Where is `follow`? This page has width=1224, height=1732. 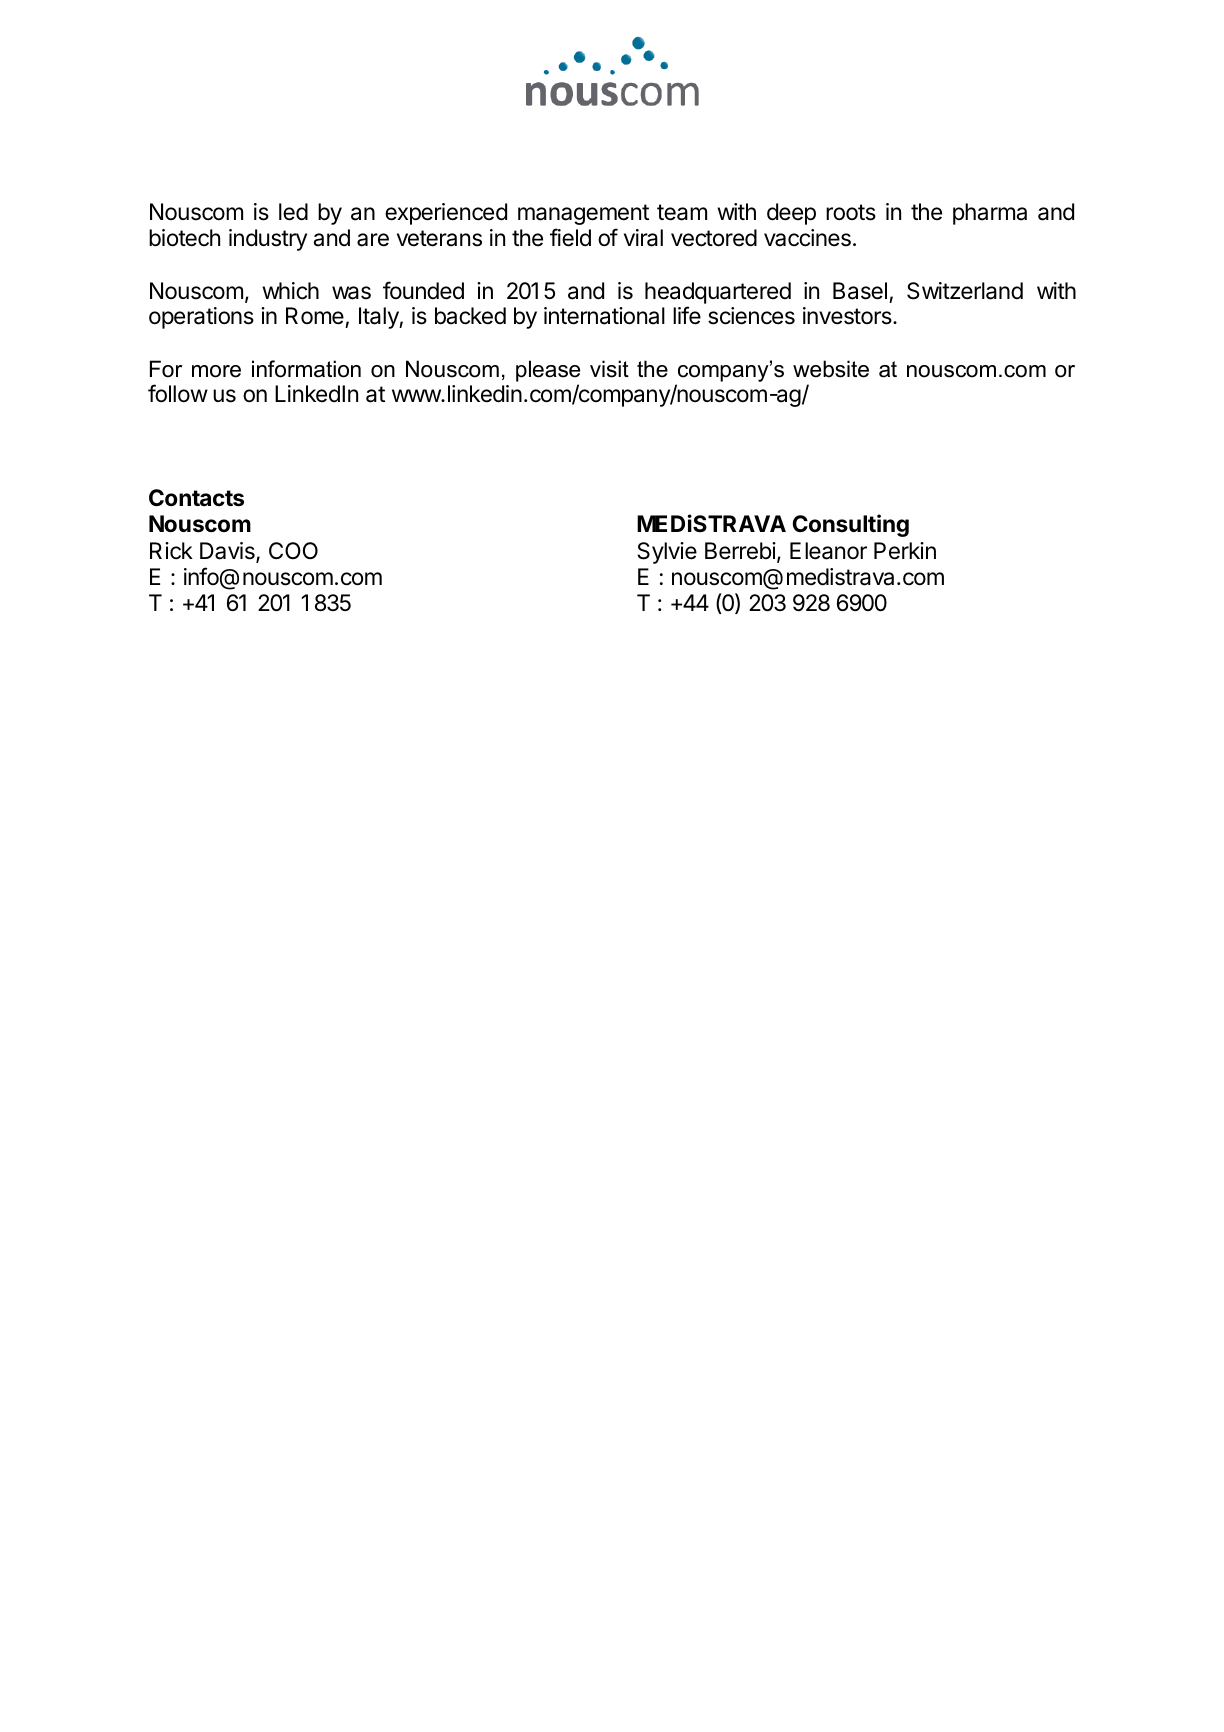
follow is located at coordinates (178, 393).
